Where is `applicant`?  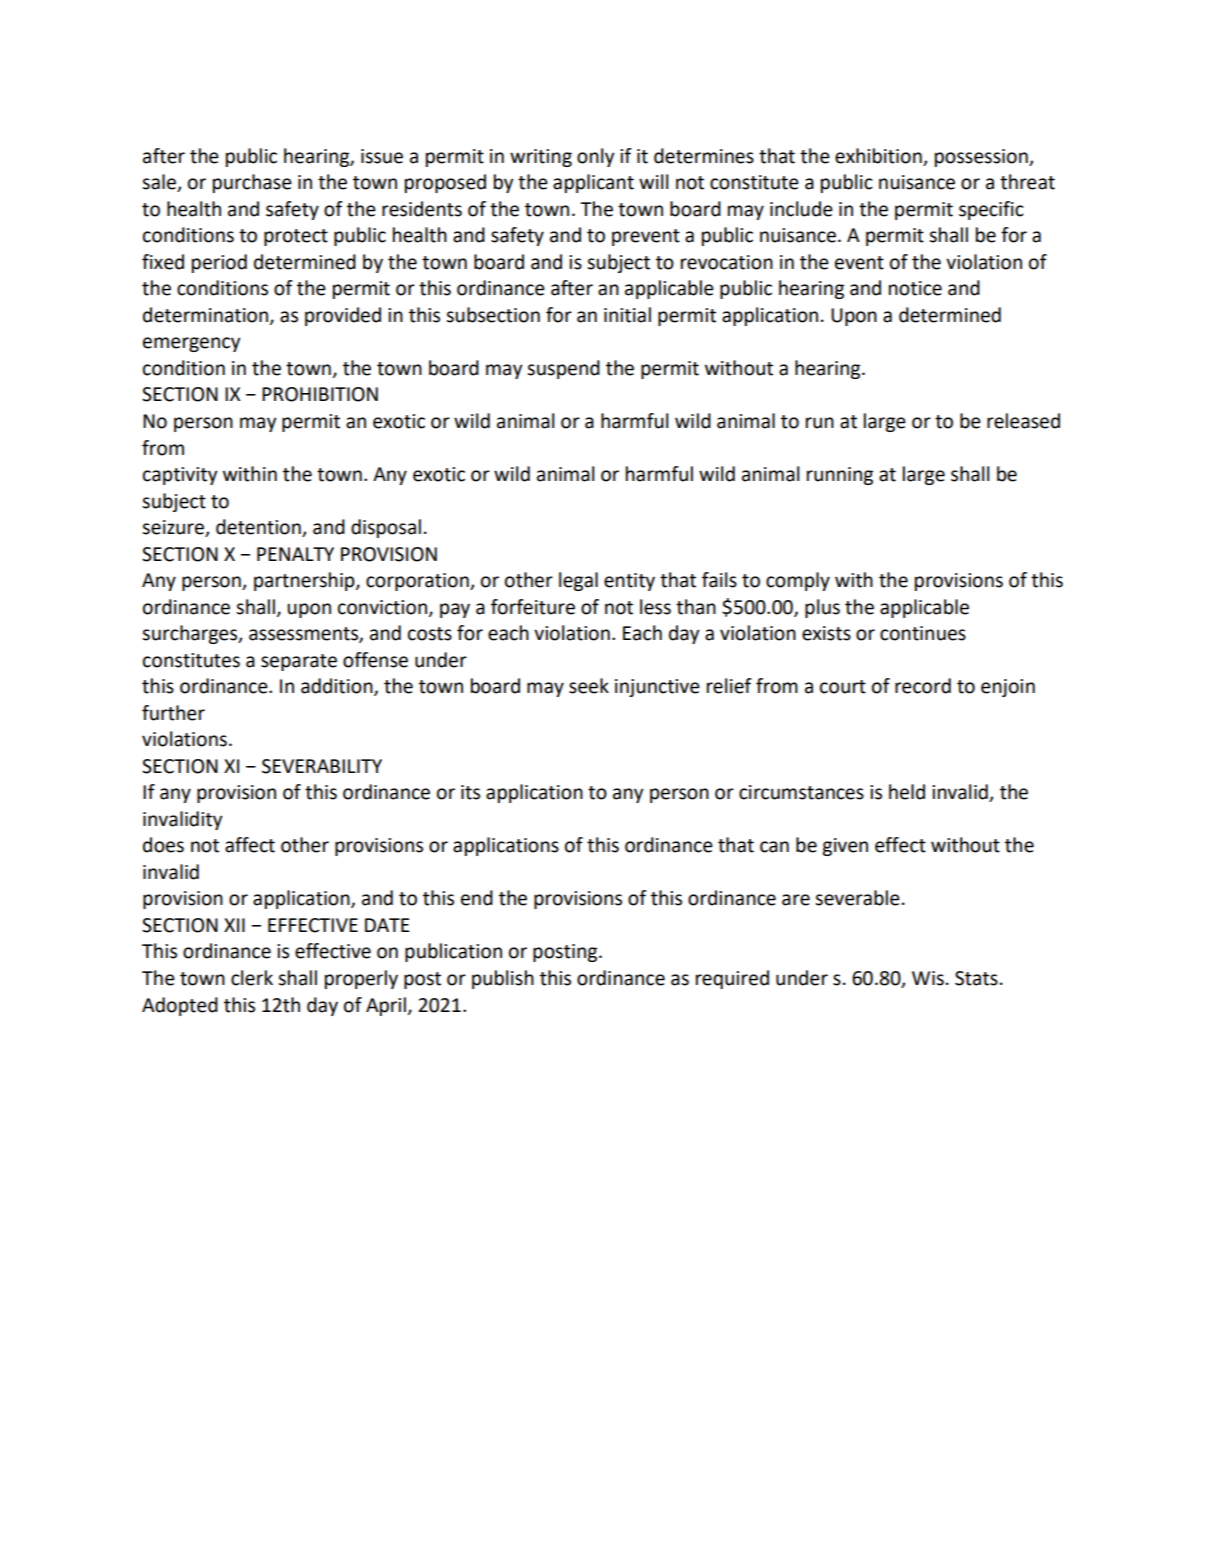
applicant is located at coordinates (593, 183).
